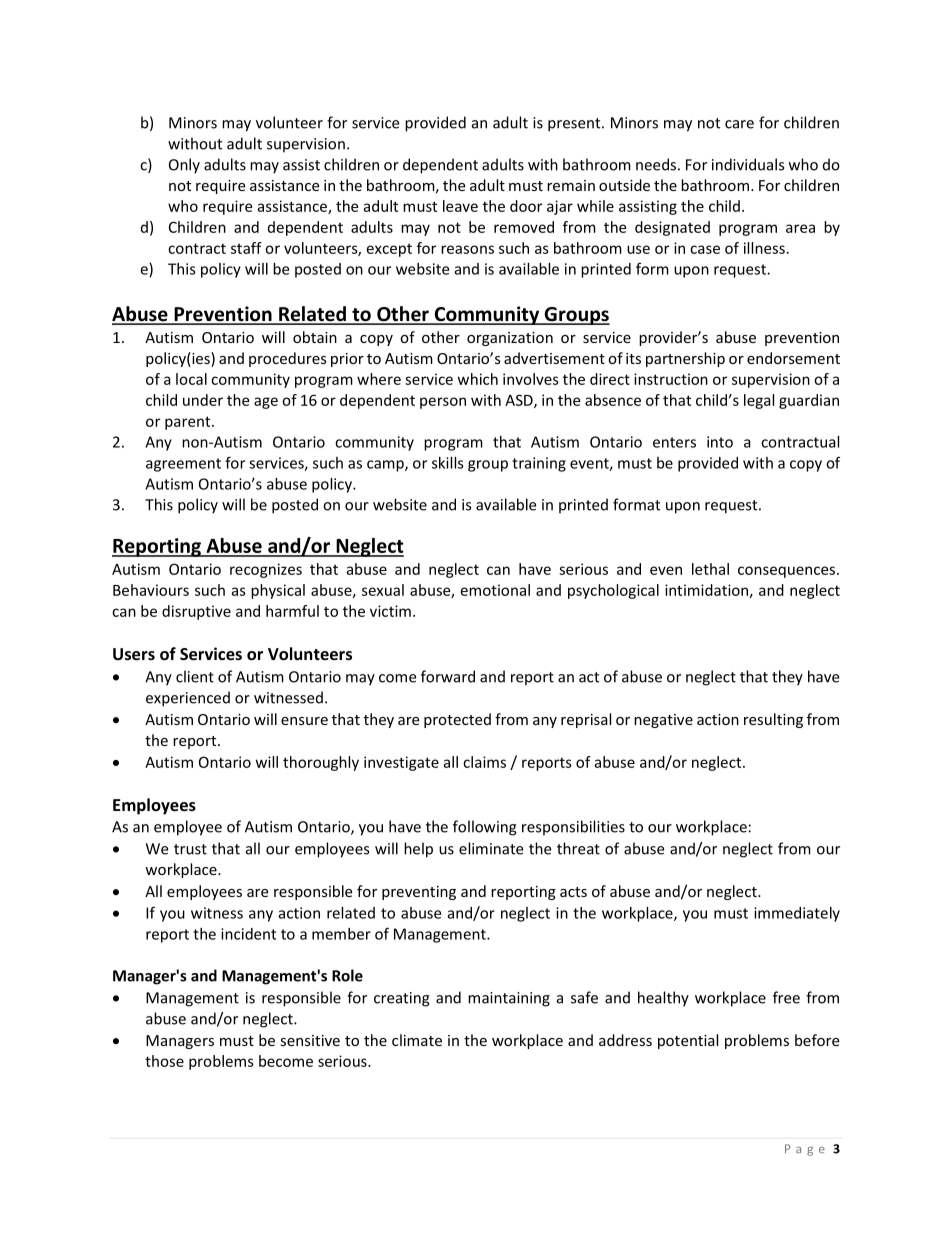 The height and width of the screenshot is (1233, 952). What do you see at coordinates (797, 914) in the screenshot?
I see `immediately` at bounding box center [797, 914].
